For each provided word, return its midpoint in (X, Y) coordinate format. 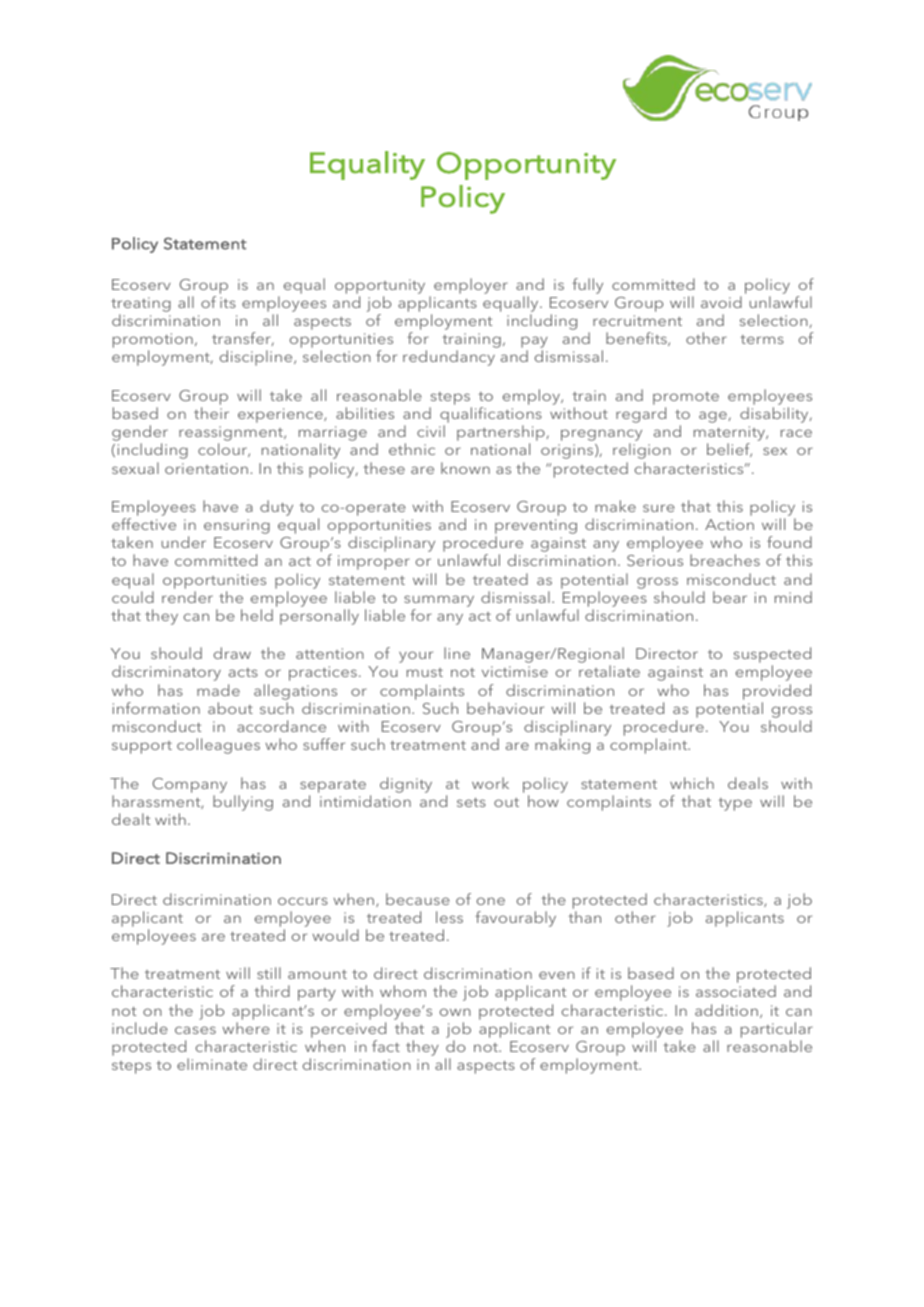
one (491, 901)
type (735, 804)
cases (195, 1030)
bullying (243, 803)
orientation (206, 468)
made (218, 690)
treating (141, 304)
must (425, 672)
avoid (721, 302)
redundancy (449, 358)
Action (729, 524)
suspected (772, 656)
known (465, 468)
